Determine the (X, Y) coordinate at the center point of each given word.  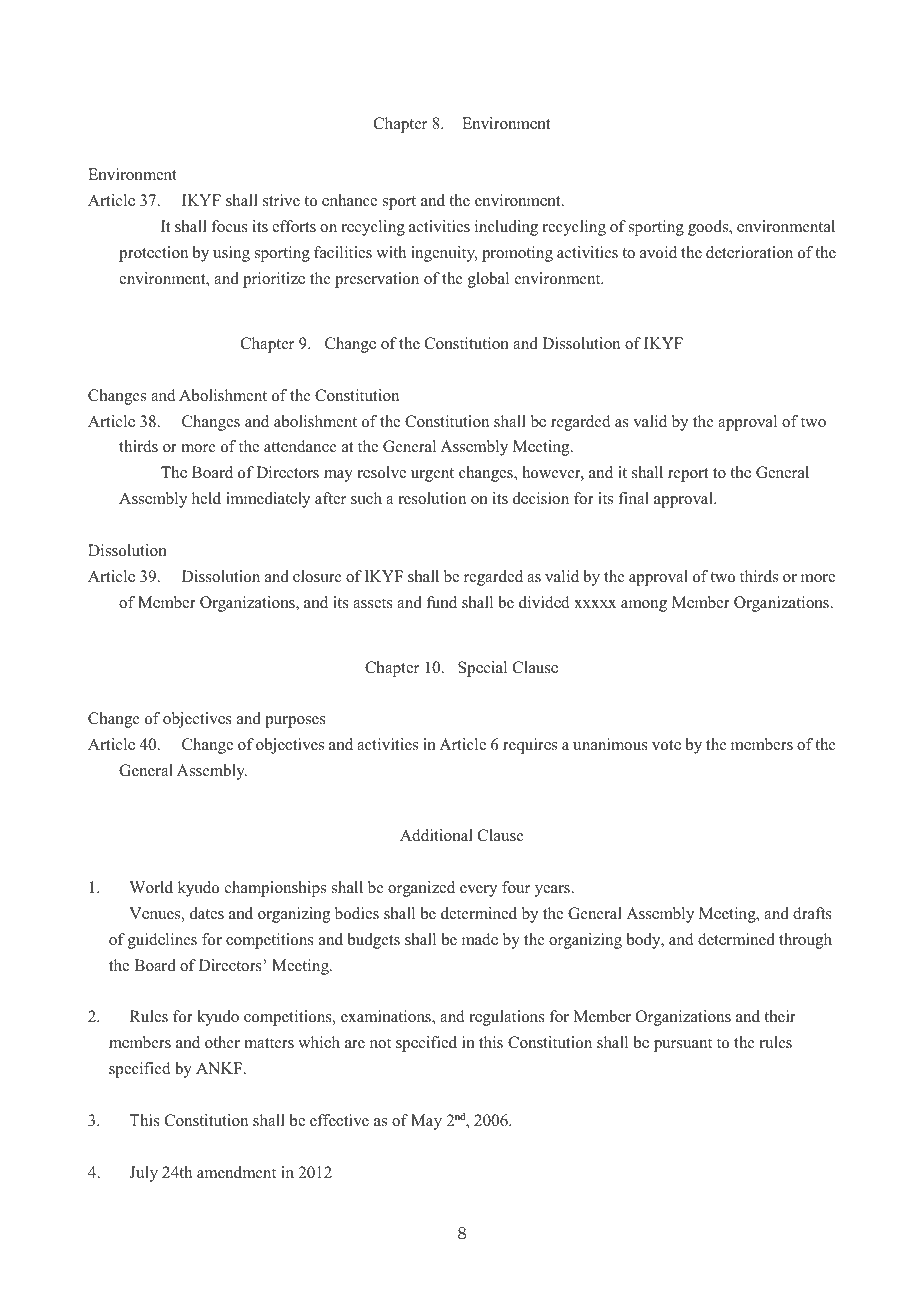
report (688, 475)
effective (339, 1120)
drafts (812, 913)
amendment (236, 1172)
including (506, 228)
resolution (432, 498)
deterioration (749, 252)
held (206, 498)
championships (275, 889)
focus (229, 226)
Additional (436, 835)
